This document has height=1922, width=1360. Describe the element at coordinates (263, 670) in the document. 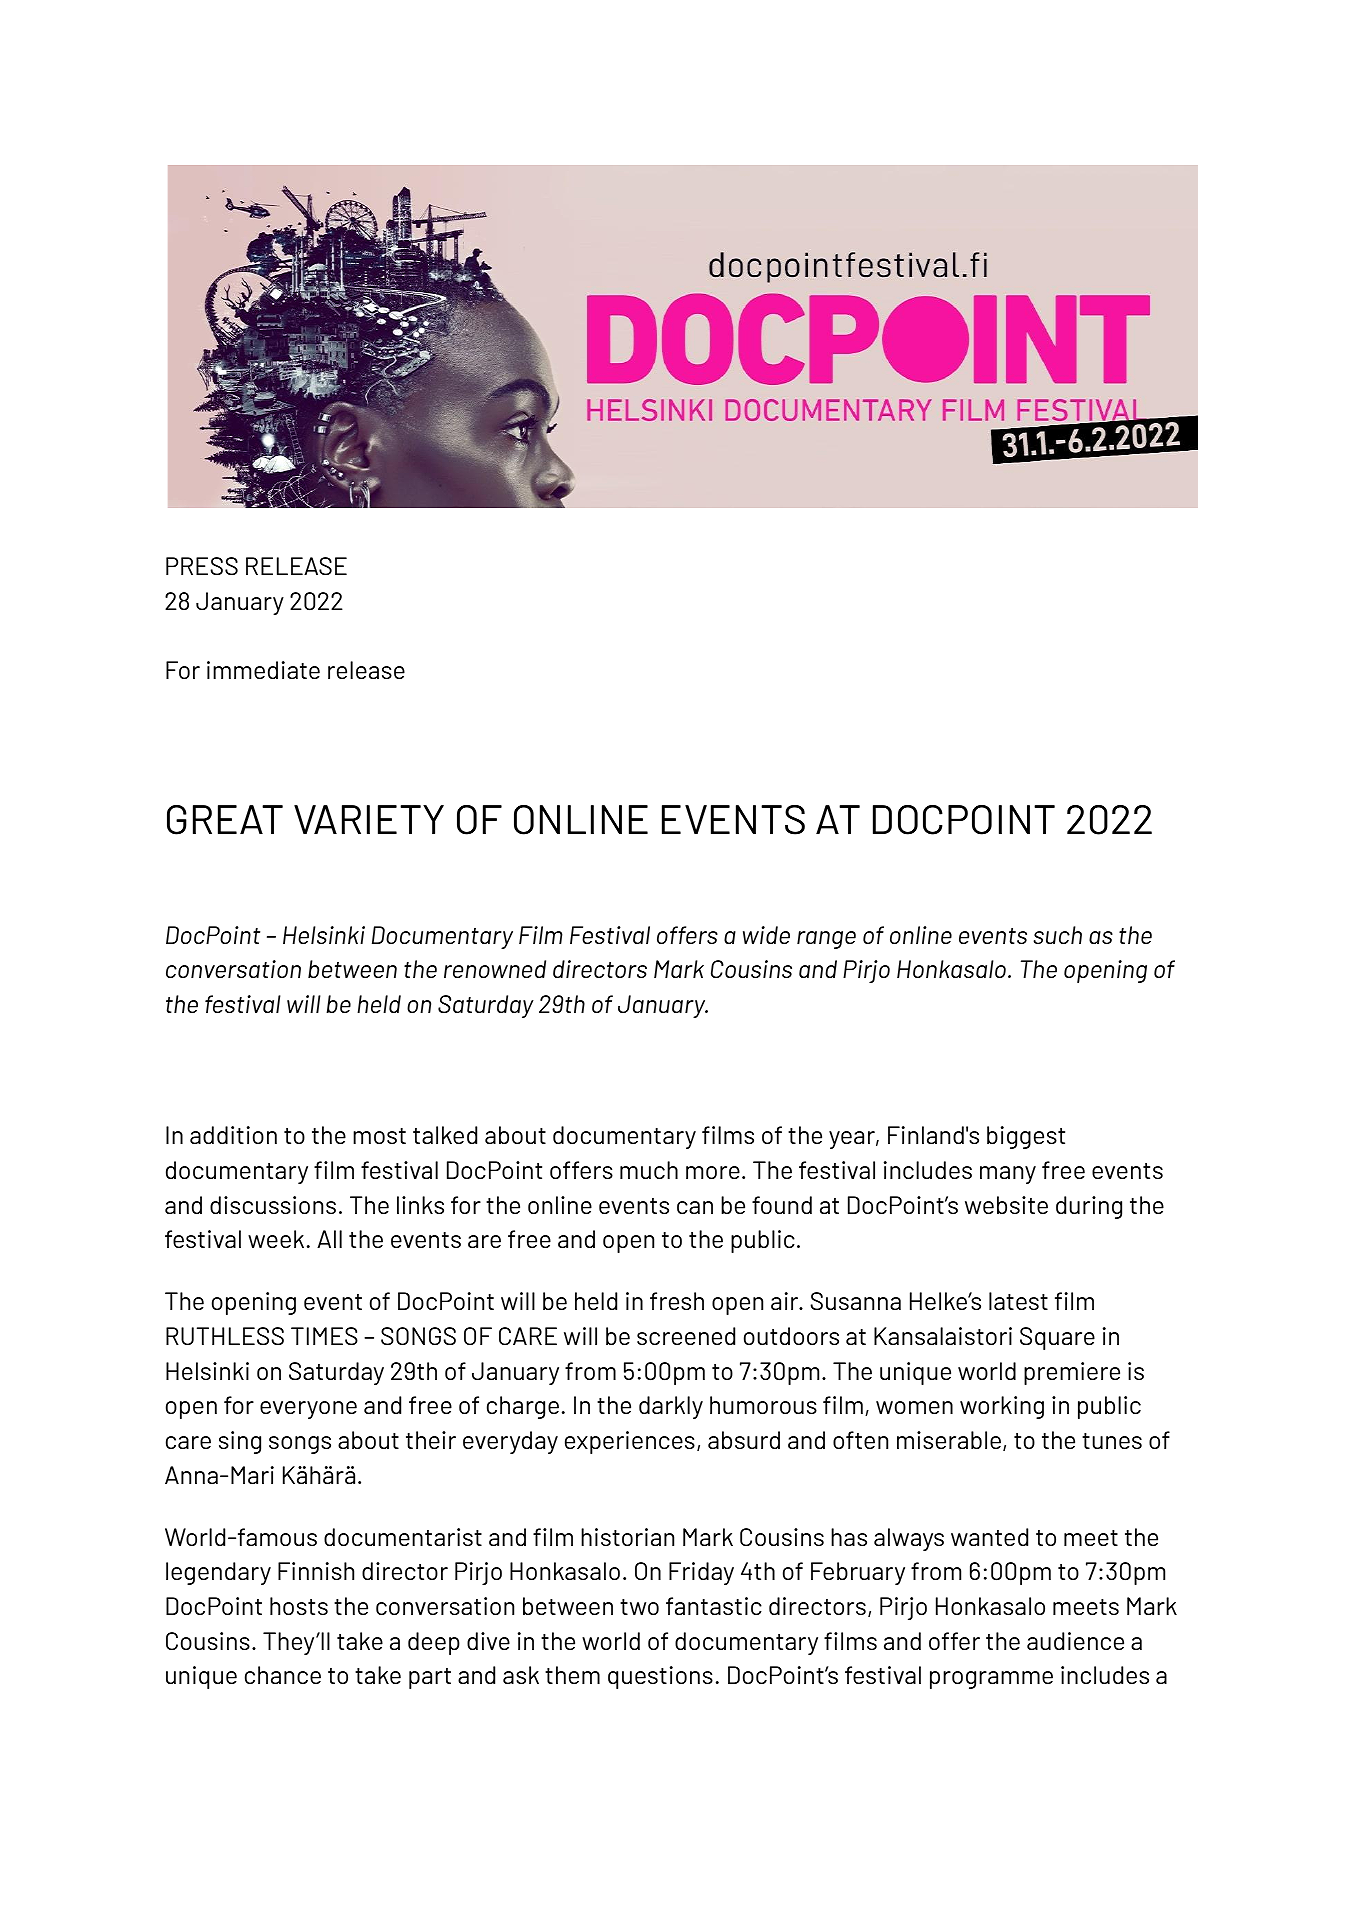

I see `immediate` at that location.
